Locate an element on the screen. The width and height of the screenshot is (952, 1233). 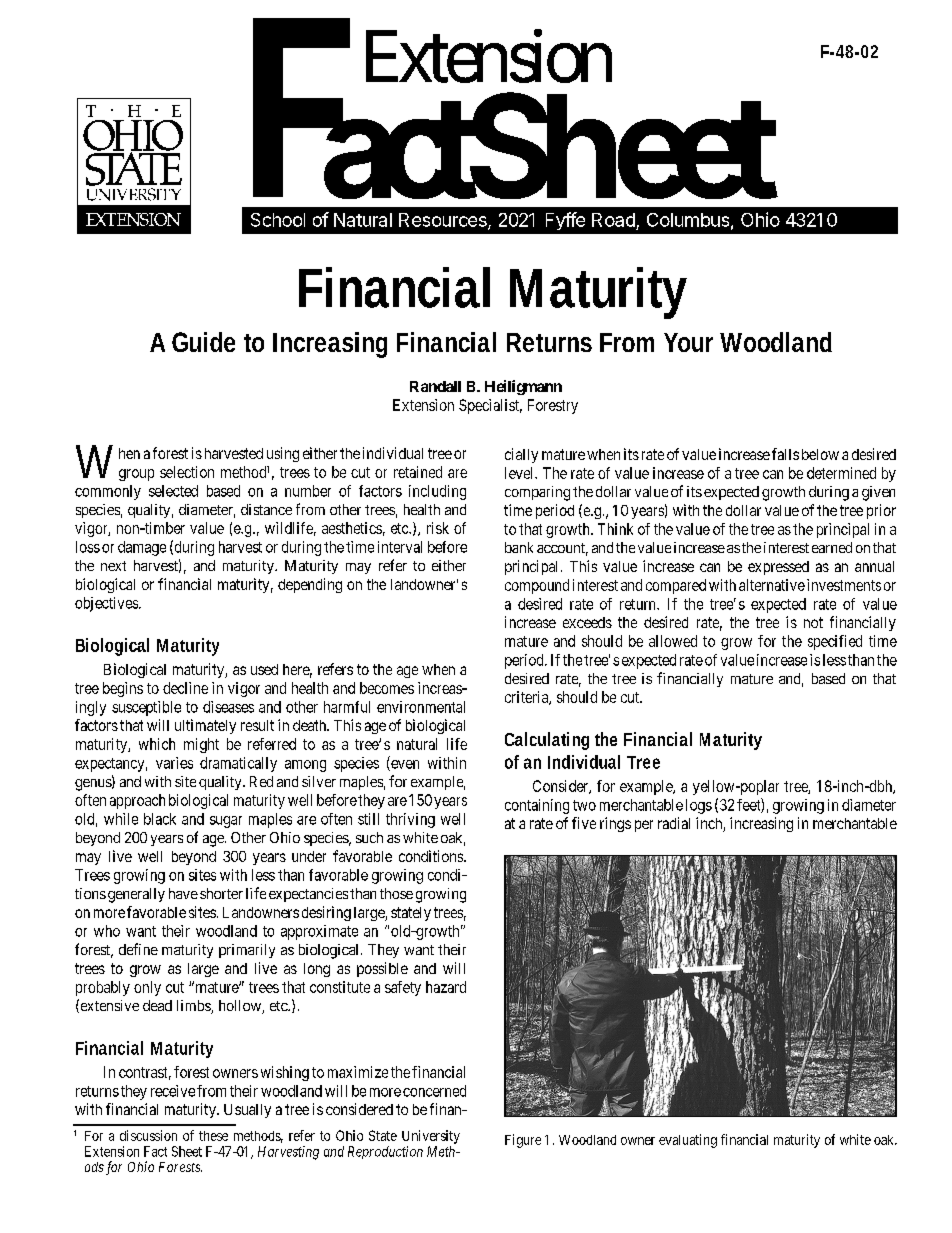
School is located at coordinates (278, 220).
